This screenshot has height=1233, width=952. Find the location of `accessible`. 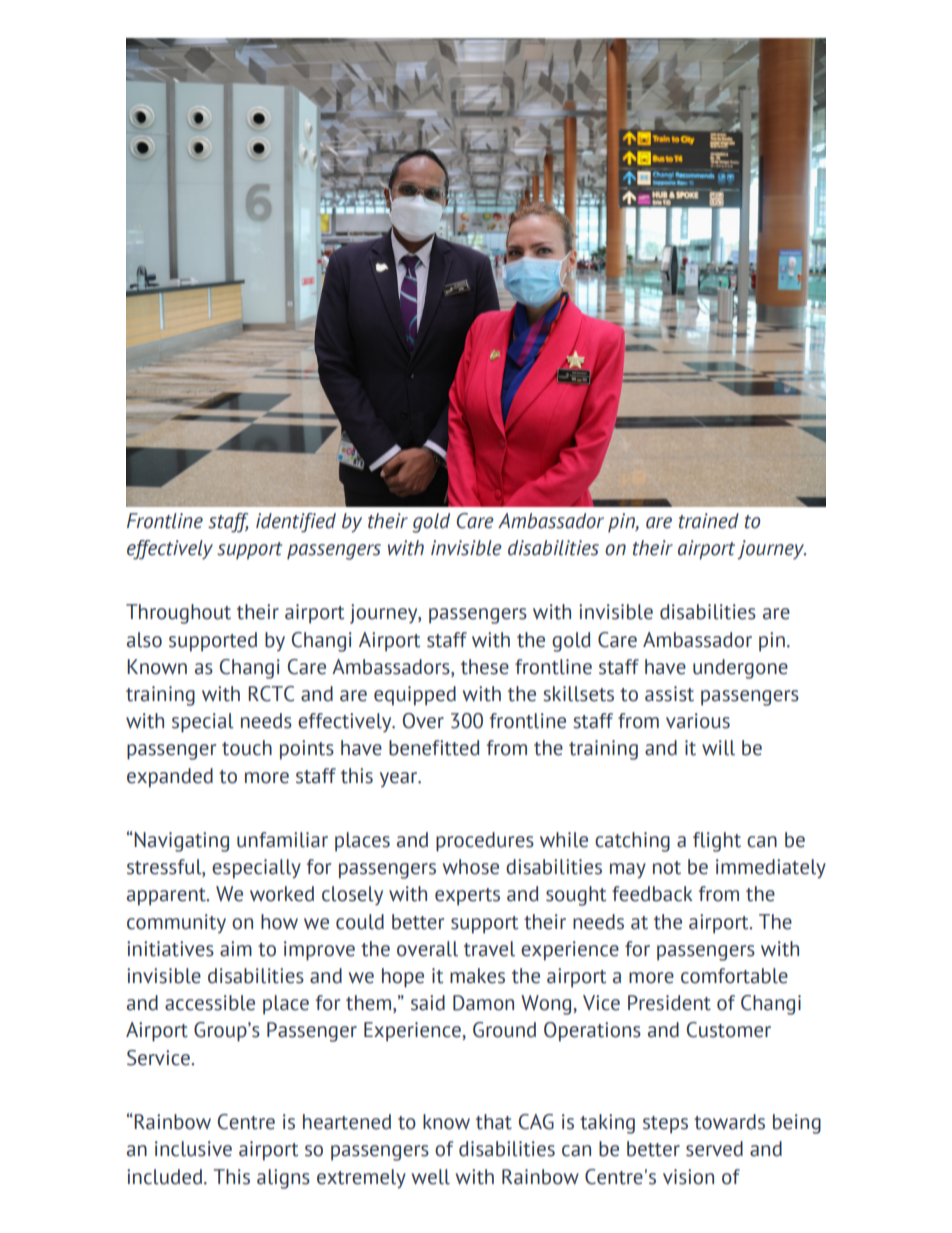

accessible is located at coordinates (210, 1003).
